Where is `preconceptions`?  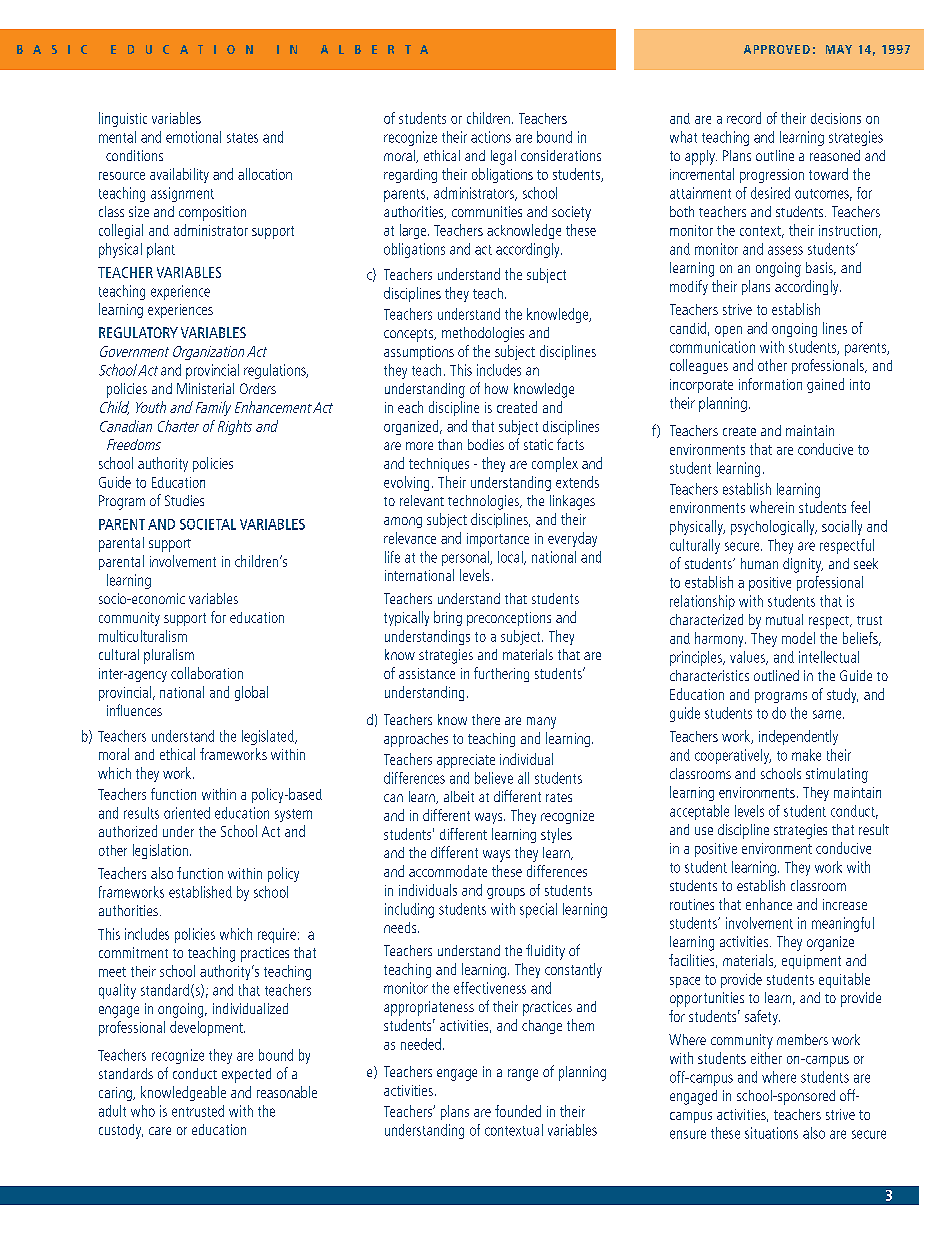 preconceptions is located at coordinates (509, 619).
